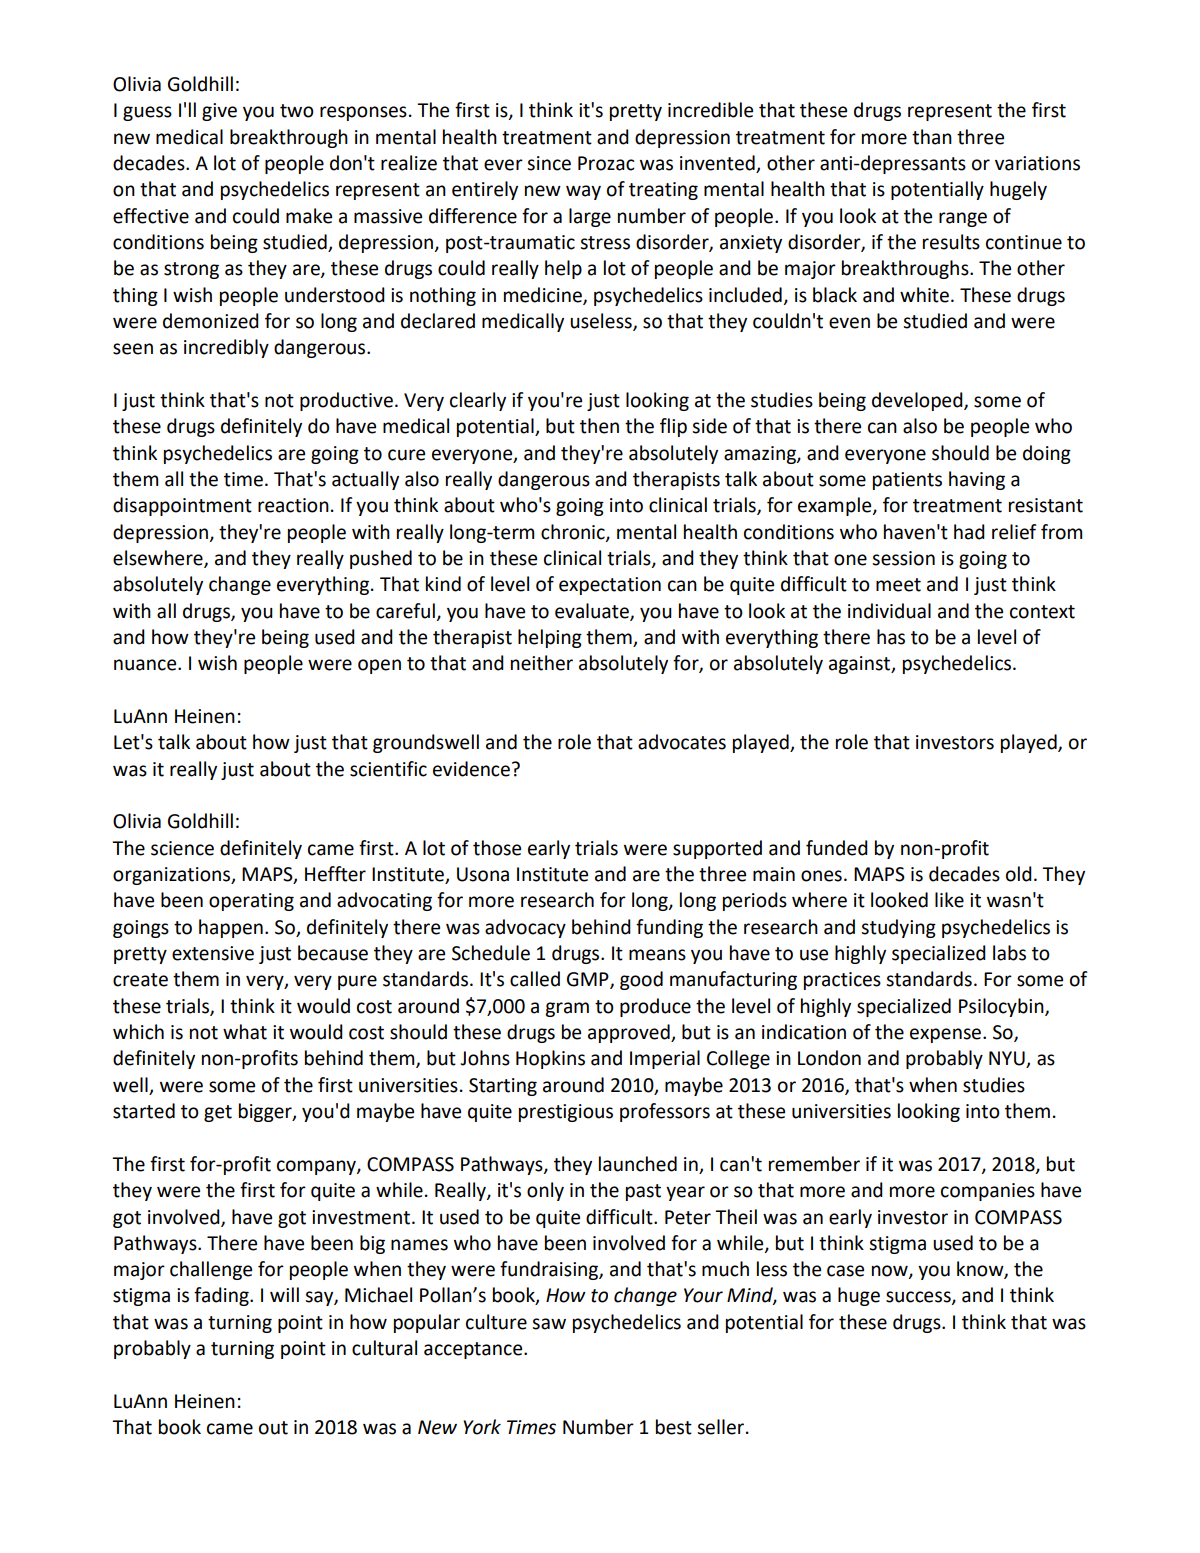 The width and height of the screenshot is (1200, 1553). I want to click on give, so click(219, 112).
